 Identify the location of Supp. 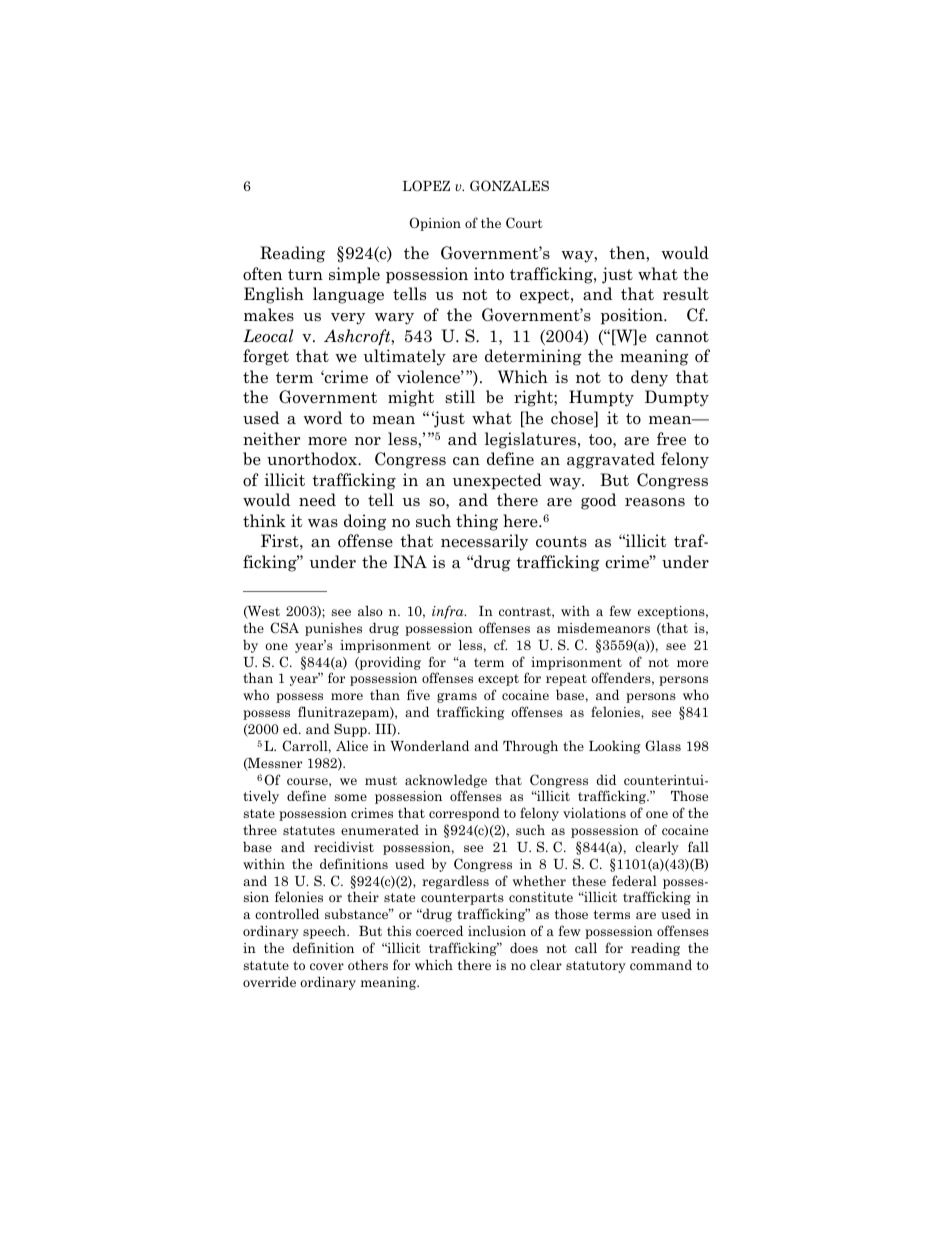
(351, 730).
